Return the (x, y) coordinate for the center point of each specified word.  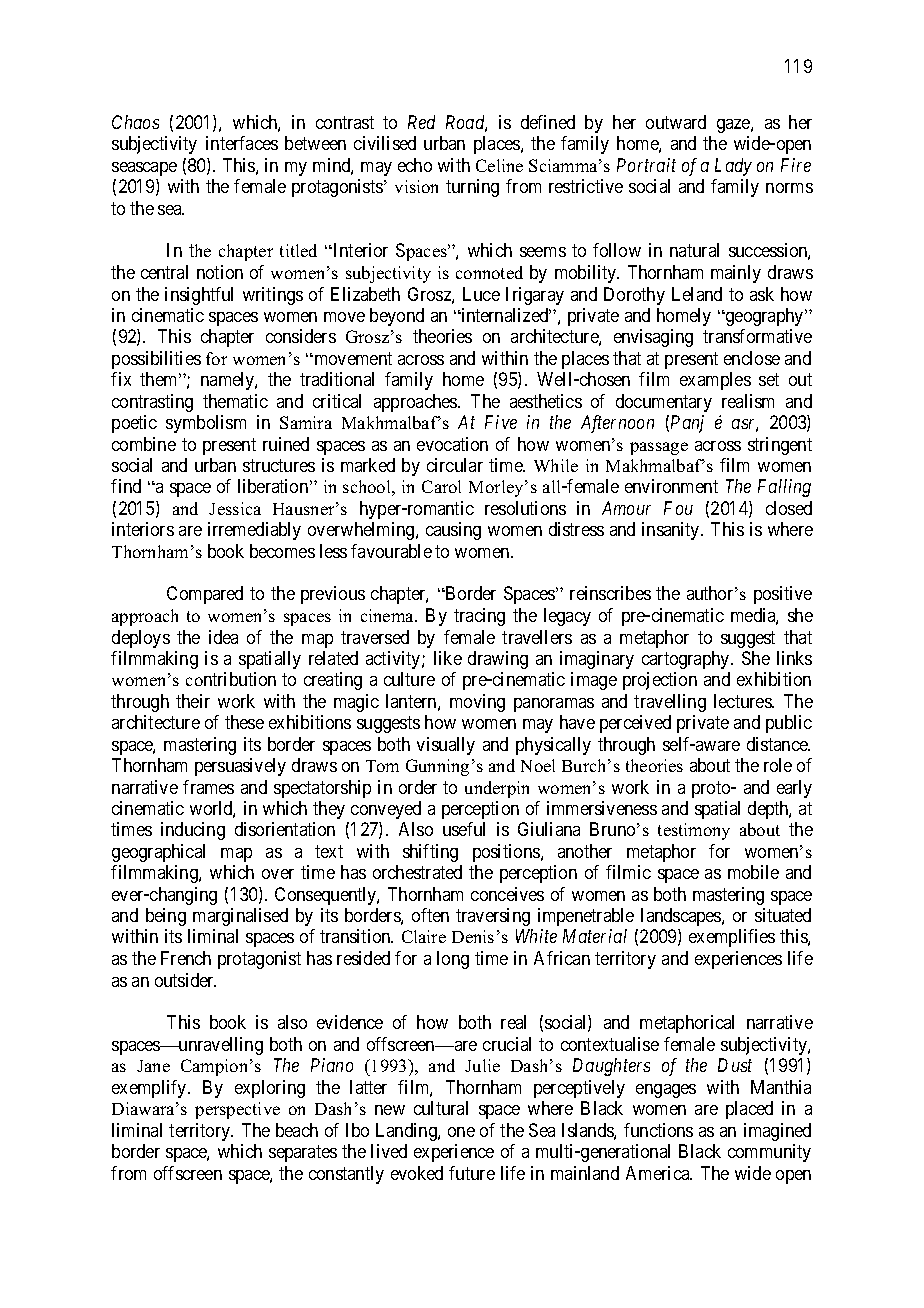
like (448, 658)
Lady (733, 167)
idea (223, 637)
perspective (237, 1110)
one (461, 1132)
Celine (499, 165)
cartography (687, 660)
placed (749, 1110)
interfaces (242, 143)
